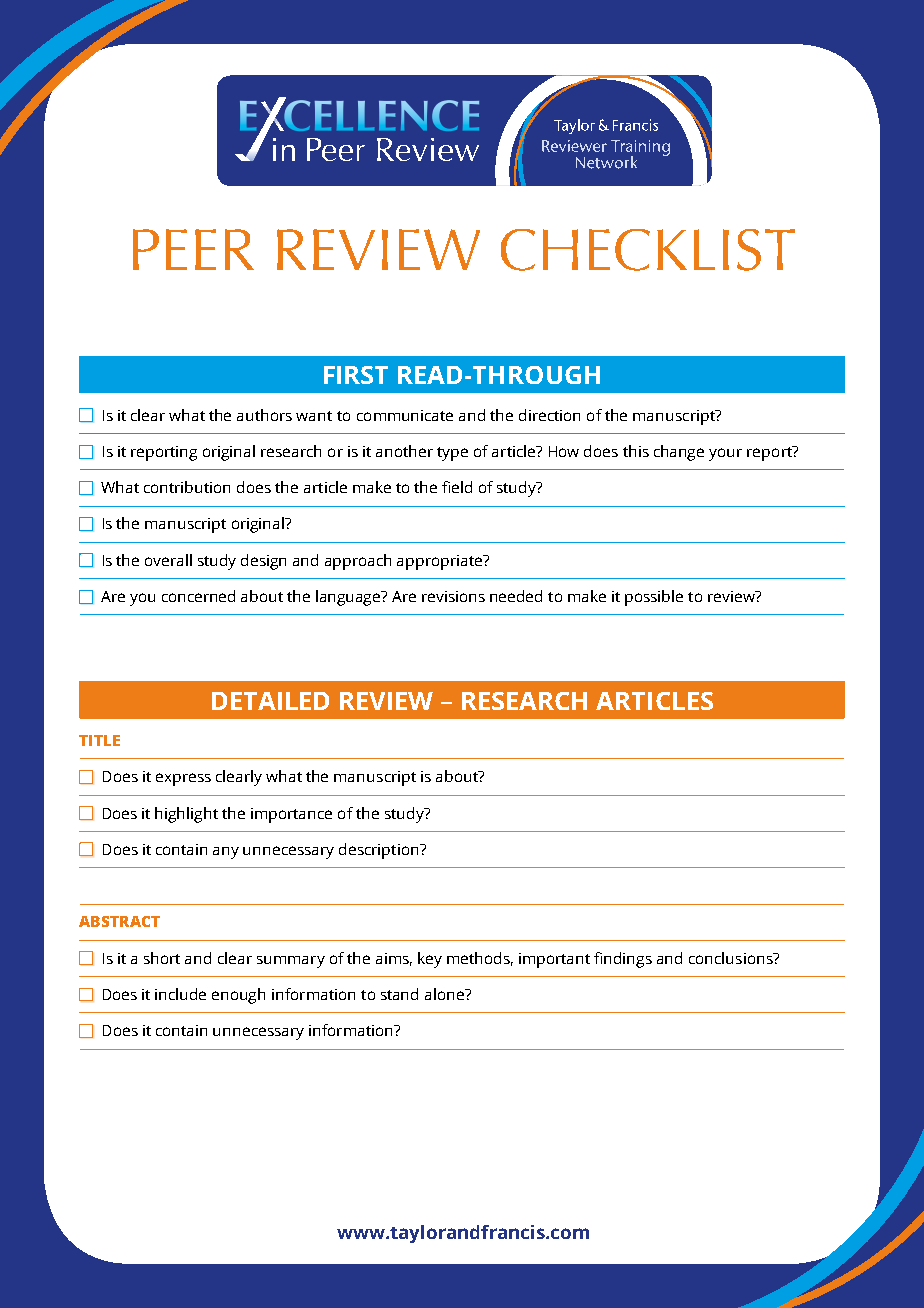  Describe the element at coordinates (623, 960) in the page. I see `findings` at that location.
